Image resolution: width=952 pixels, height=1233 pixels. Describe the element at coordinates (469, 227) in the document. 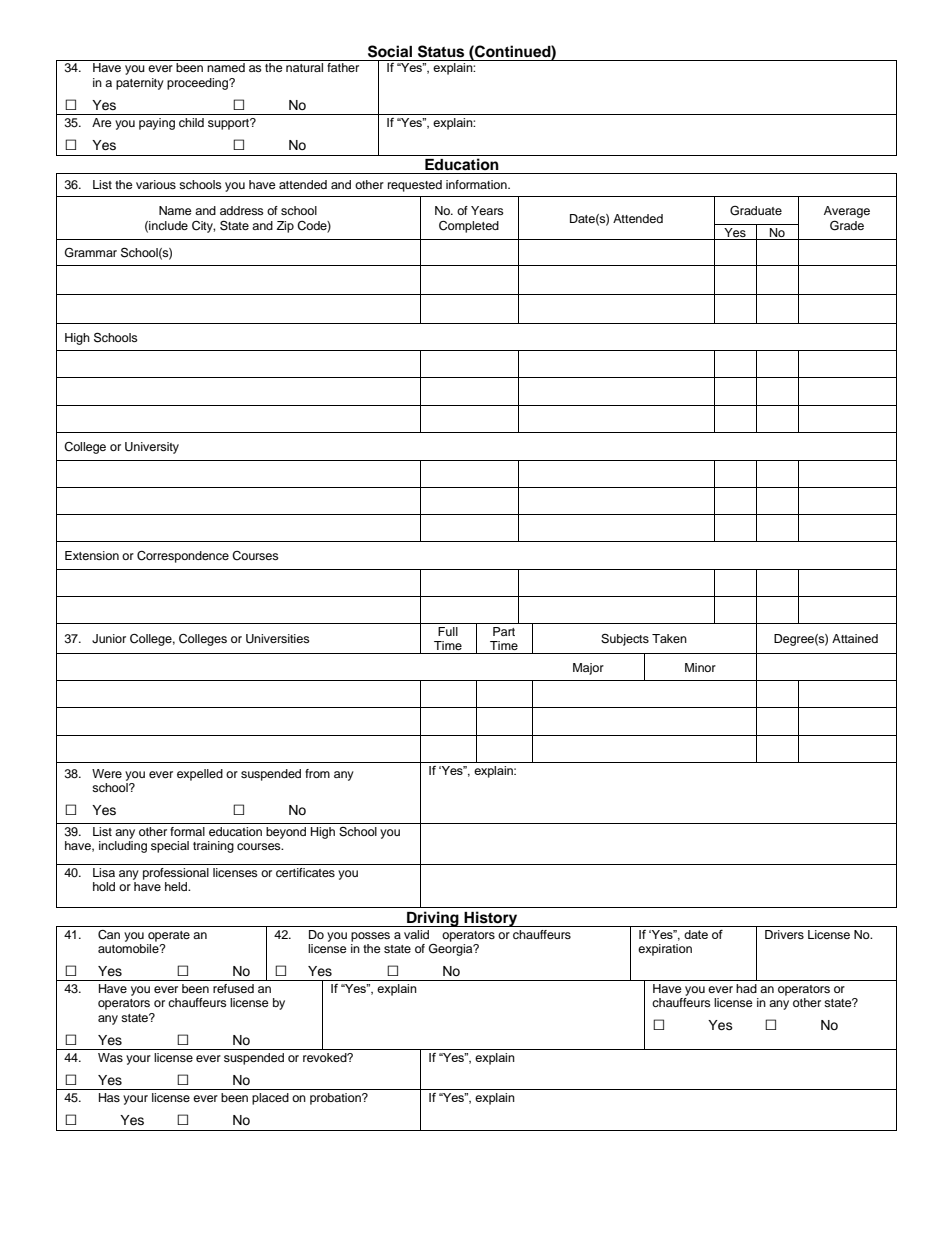

I see `Completed` at that location.
